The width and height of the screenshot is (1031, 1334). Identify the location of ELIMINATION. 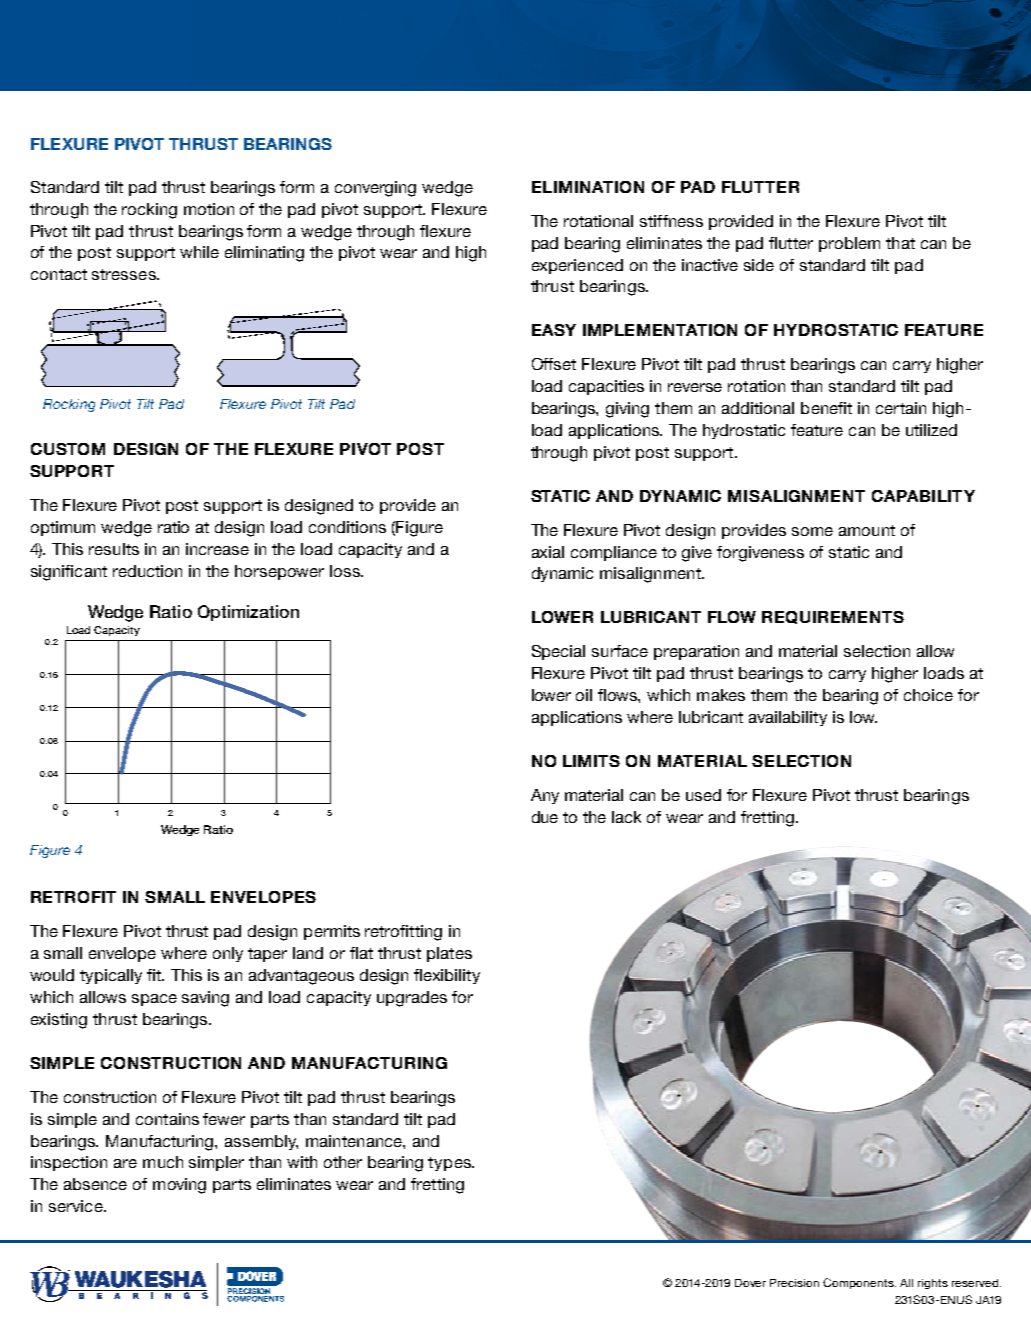
(588, 187).
